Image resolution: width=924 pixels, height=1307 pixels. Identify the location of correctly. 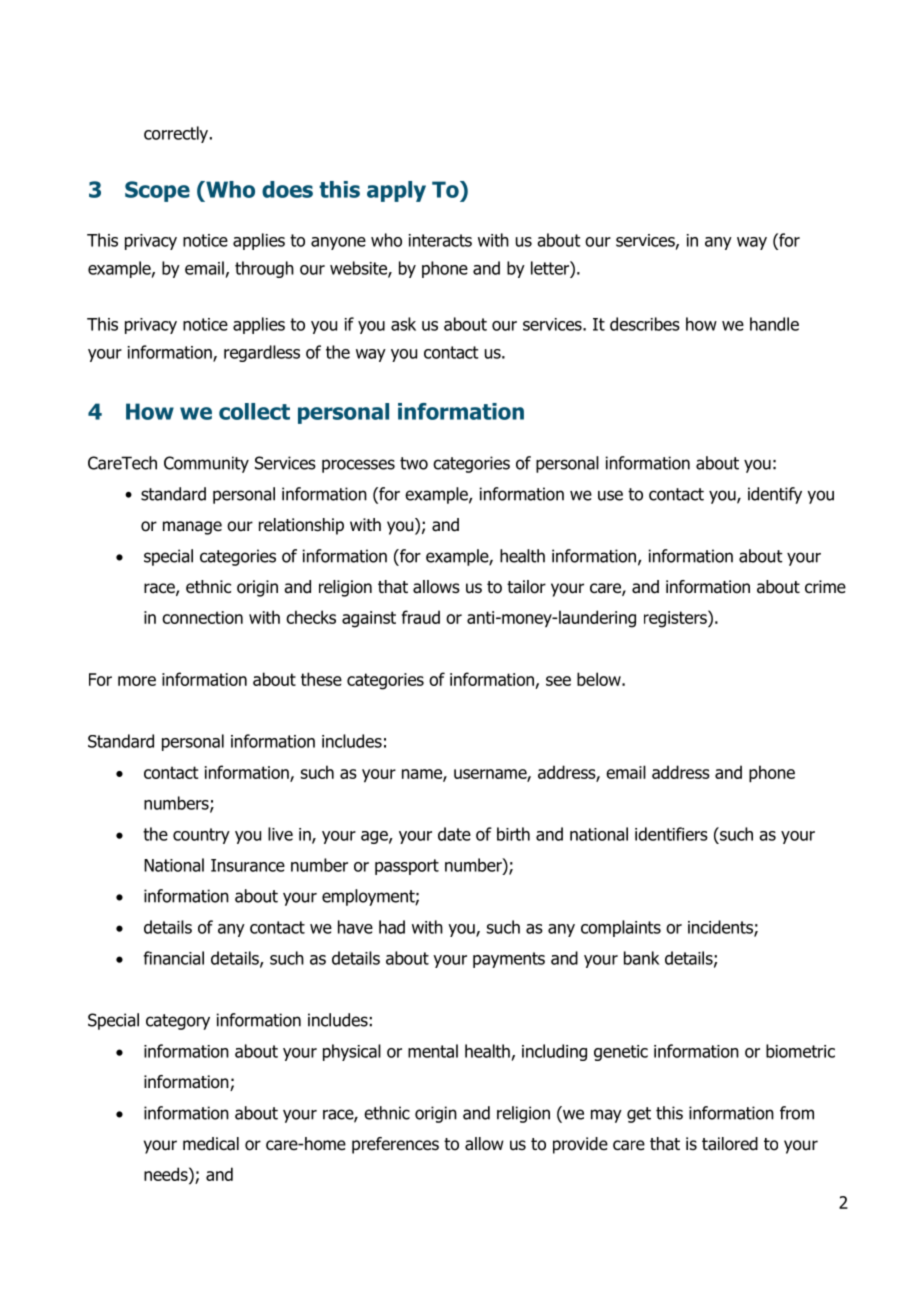
(177, 134).
